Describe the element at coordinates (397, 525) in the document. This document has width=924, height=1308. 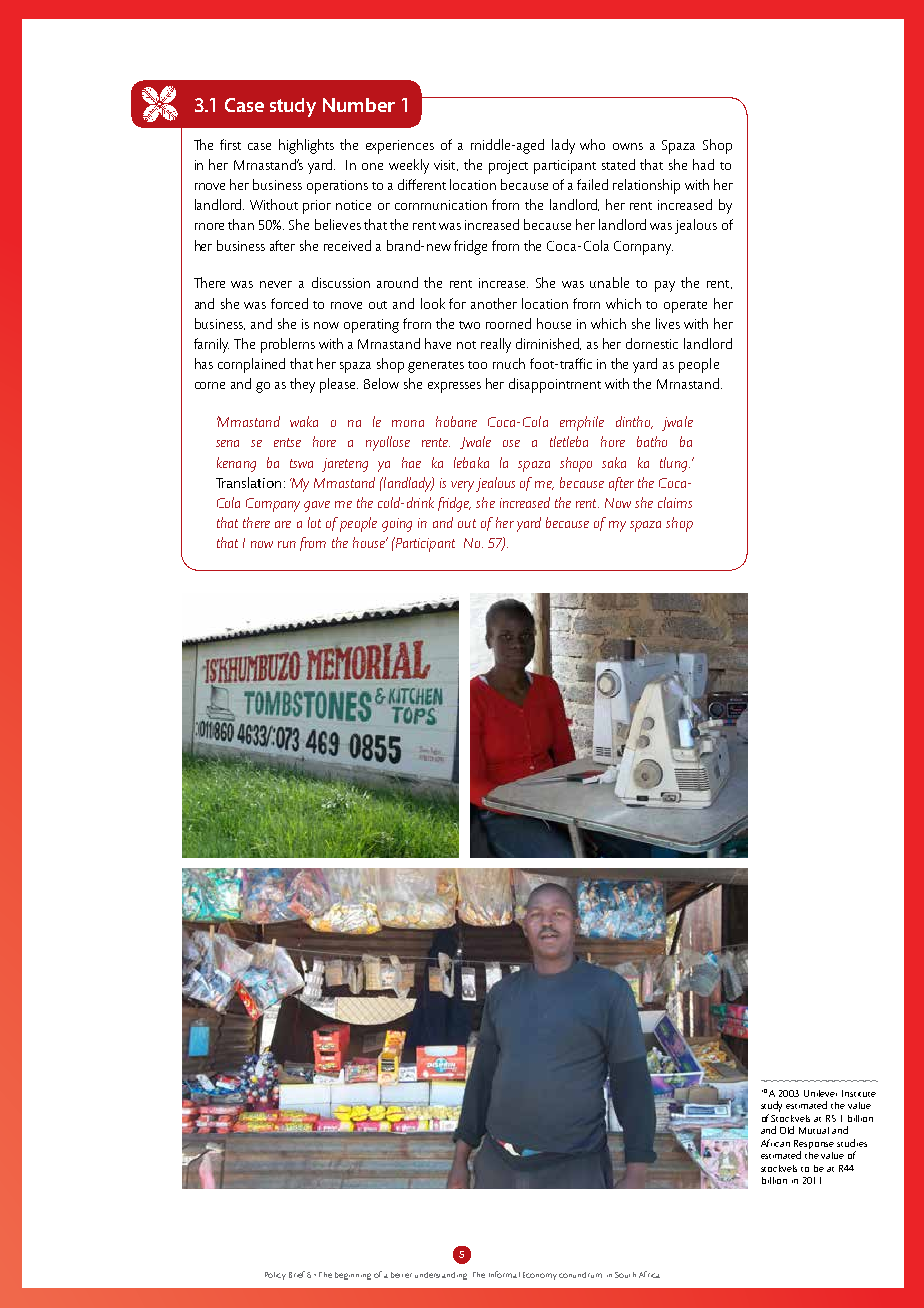
I see `going` at that location.
